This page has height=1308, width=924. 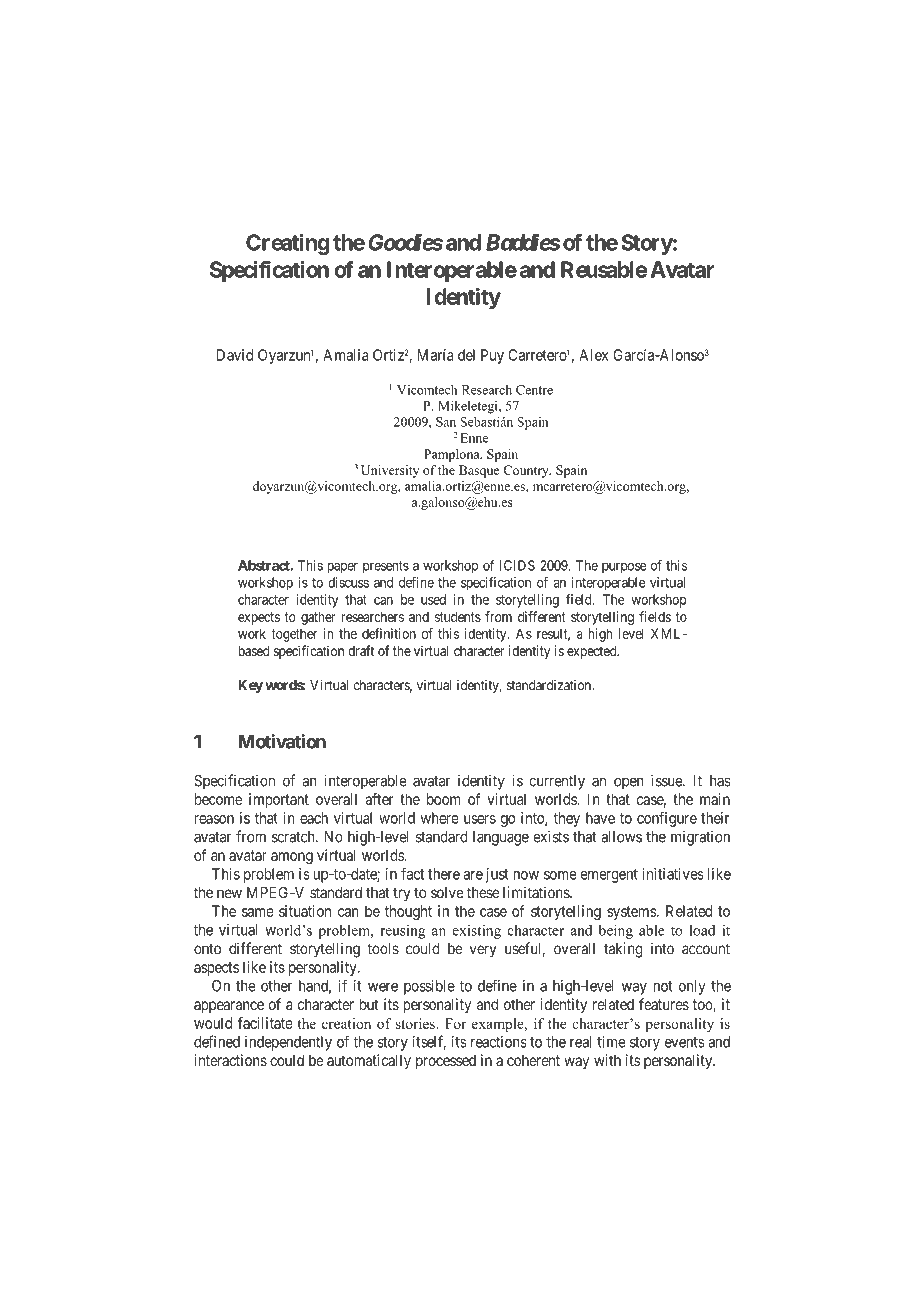 I want to click on definition, so click(x=389, y=633).
